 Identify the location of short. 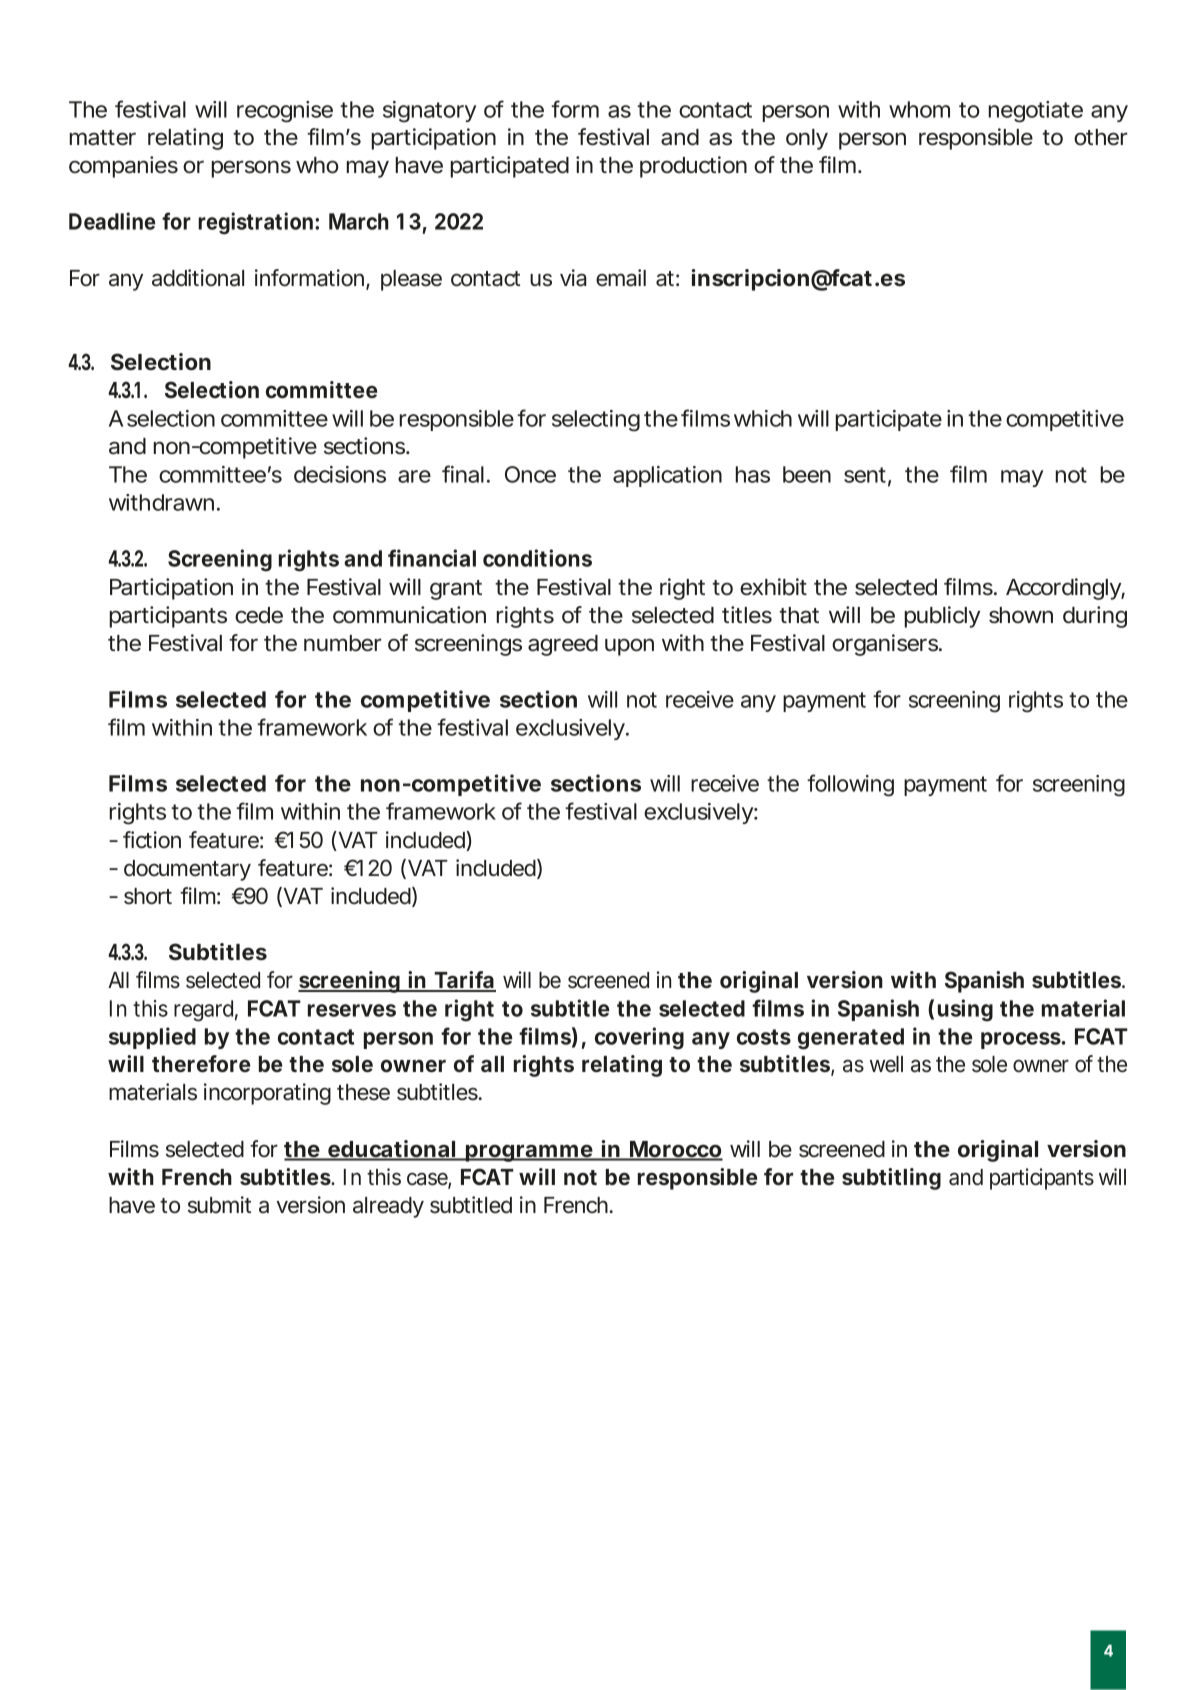
(148, 896).
